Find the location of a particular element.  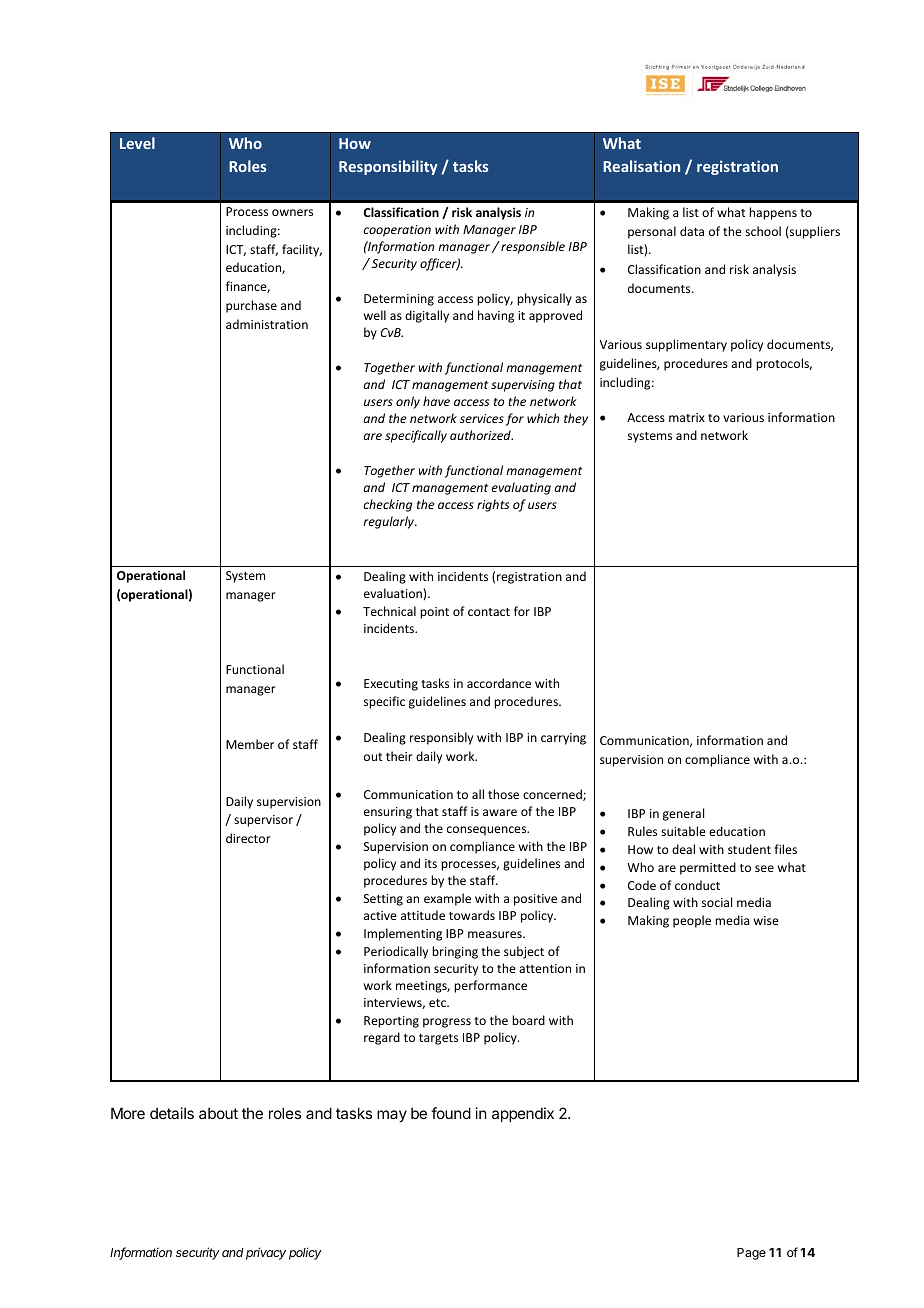

Responsibility is located at coordinates (388, 167).
